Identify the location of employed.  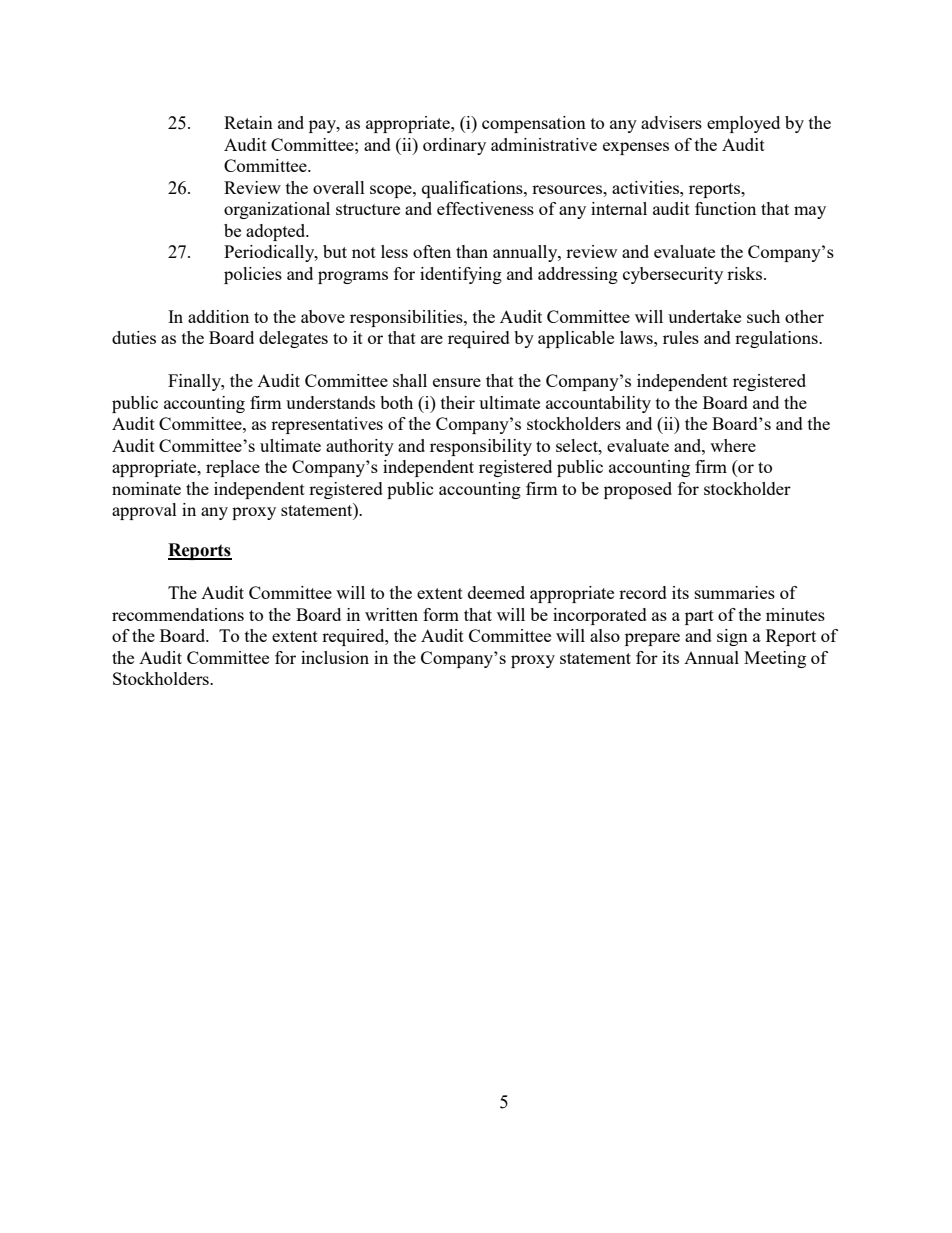
(743, 124).
